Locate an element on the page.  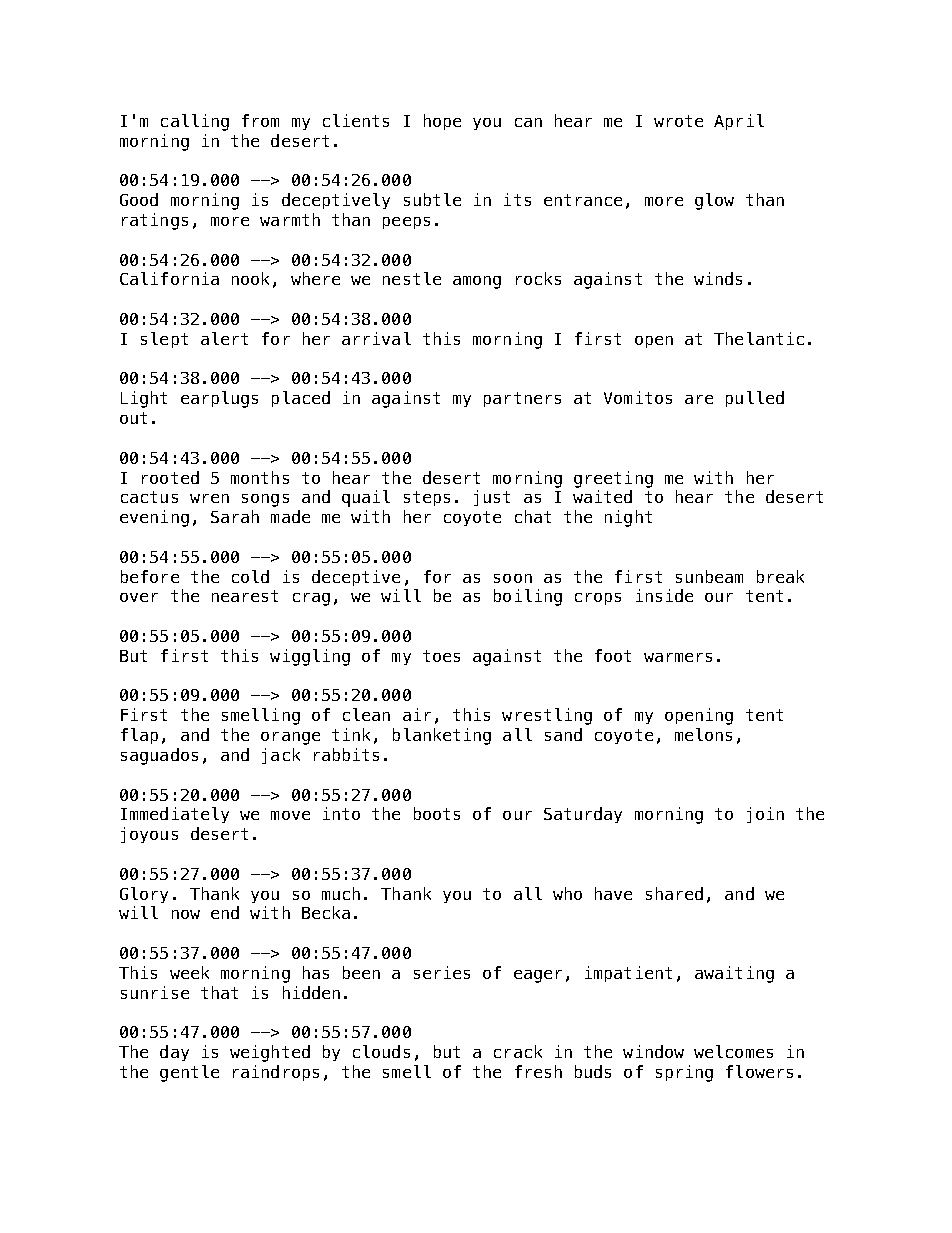
hope is located at coordinates (442, 122).
